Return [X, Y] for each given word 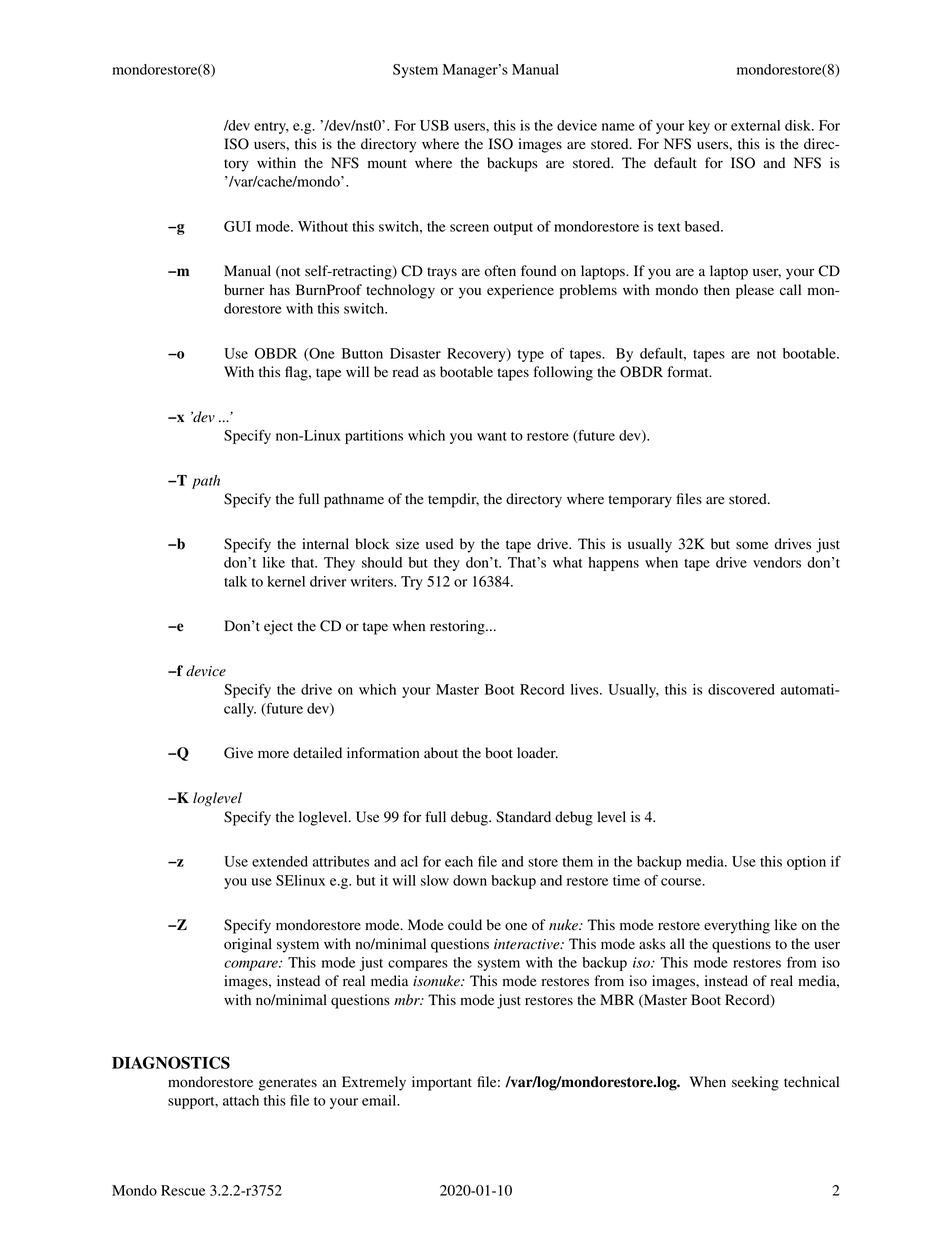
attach [241, 1100]
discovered [741, 689]
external [755, 125]
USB [434, 125]
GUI [237, 226]
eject [278, 627]
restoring [458, 627]
